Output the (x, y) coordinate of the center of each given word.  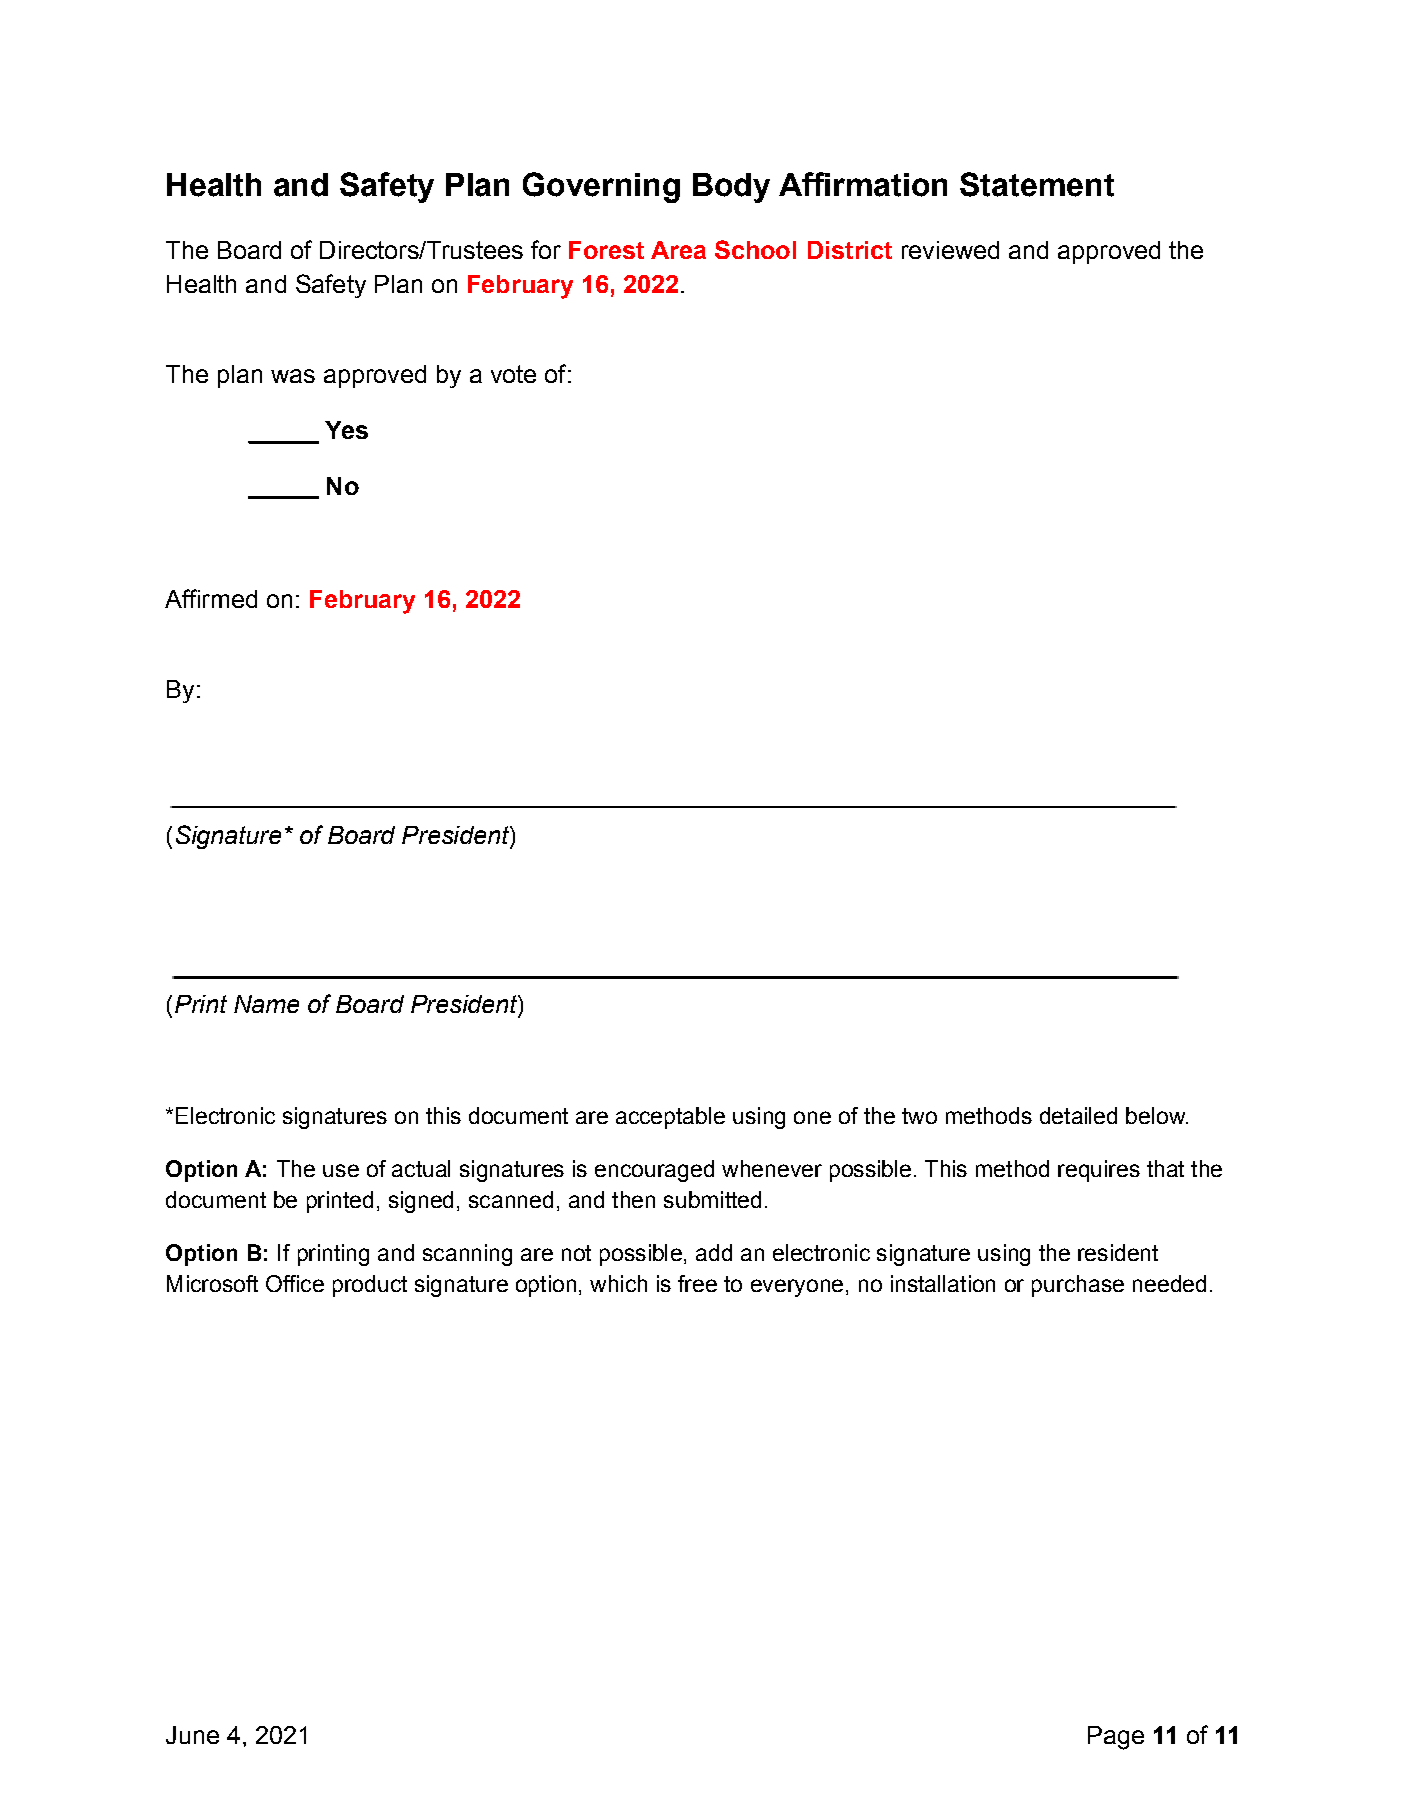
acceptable (670, 1118)
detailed (1078, 1115)
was (293, 376)
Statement (1037, 184)
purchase (1078, 1286)
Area (678, 250)
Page (1116, 1738)
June (192, 1735)
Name (266, 1004)
